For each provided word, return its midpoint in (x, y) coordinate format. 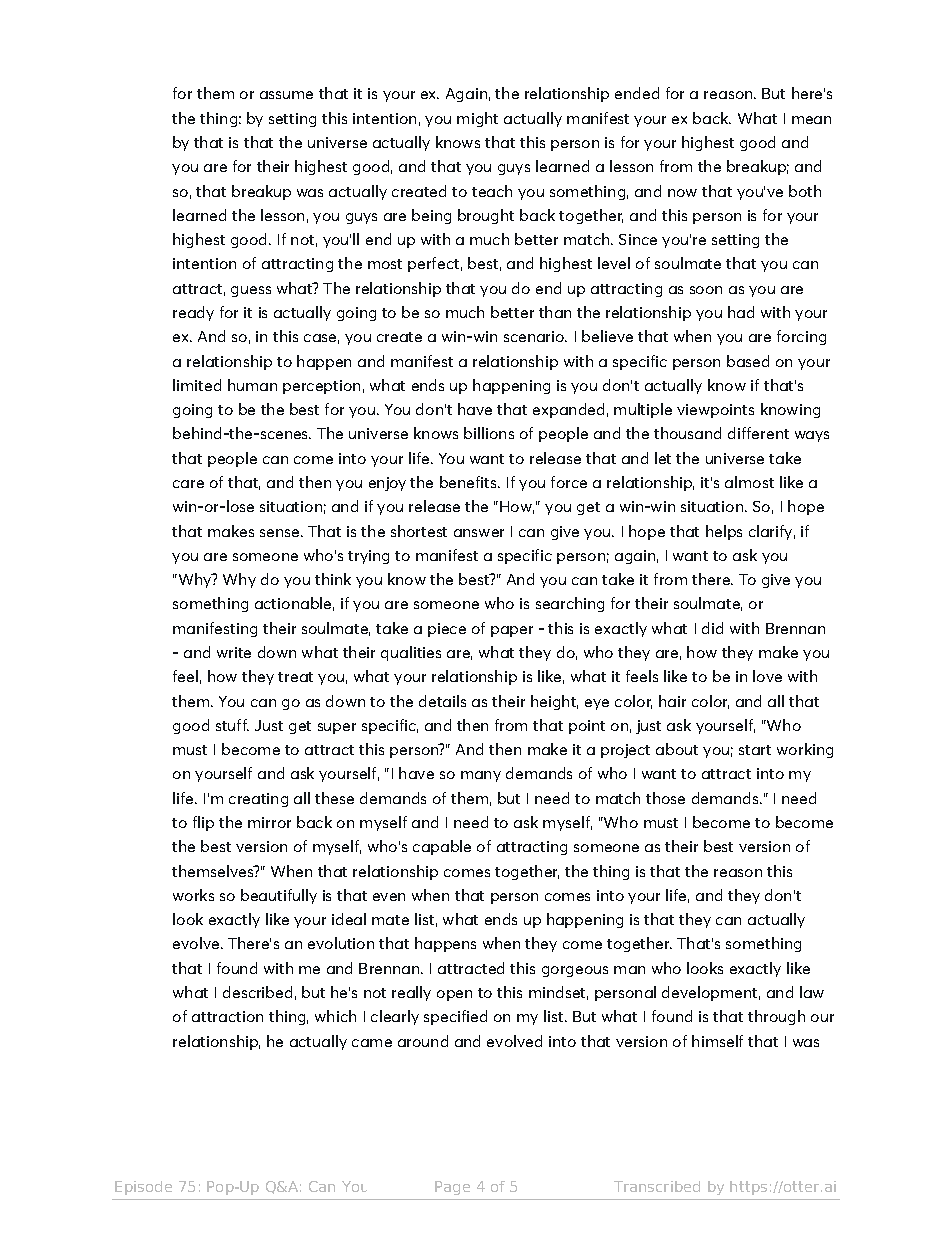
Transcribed (657, 1186)
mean (811, 120)
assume (286, 95)
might (477, 119)
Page (452, 1188)
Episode (143, 1188)
